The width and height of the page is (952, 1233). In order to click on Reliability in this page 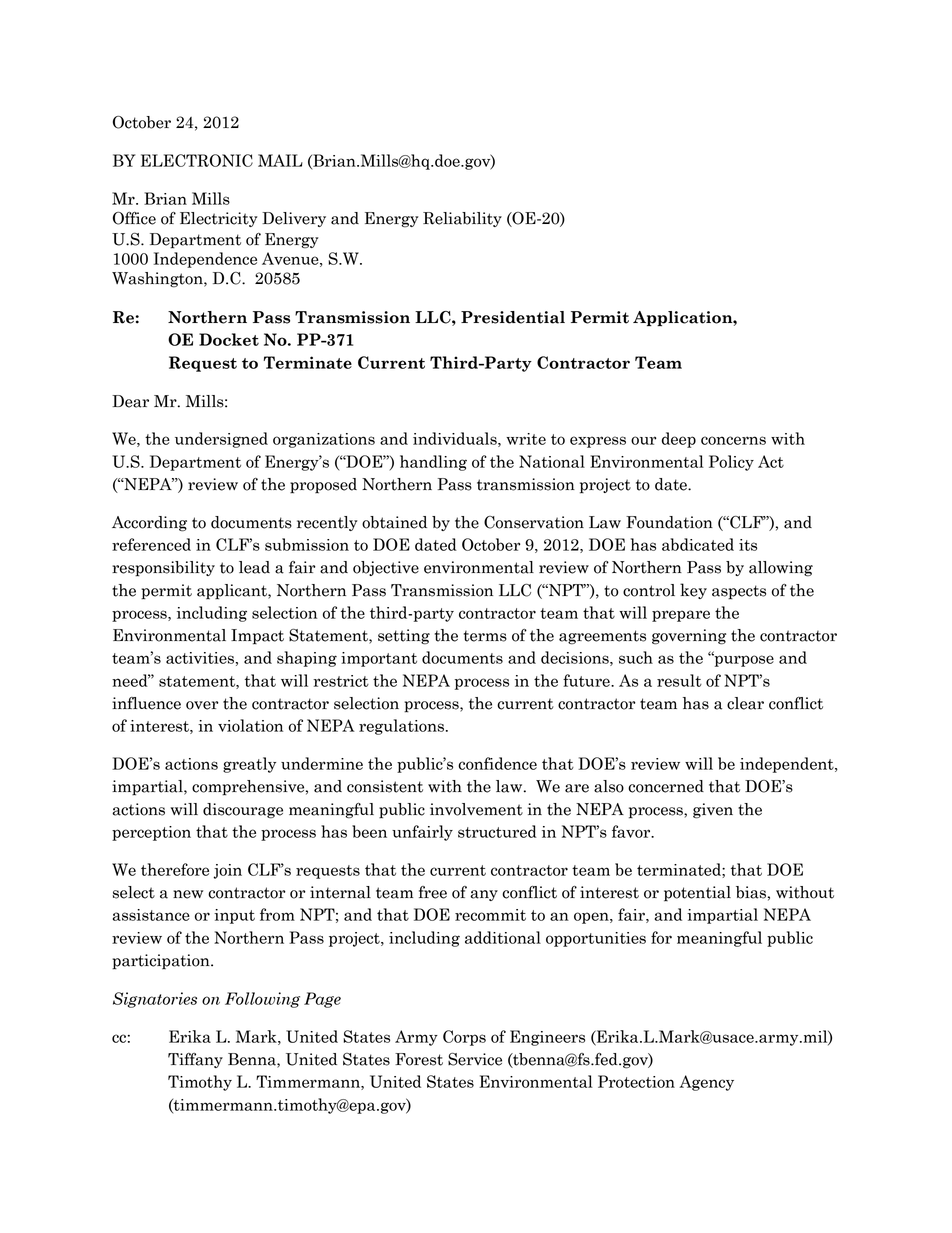, I will do `click(462, 219)`.
